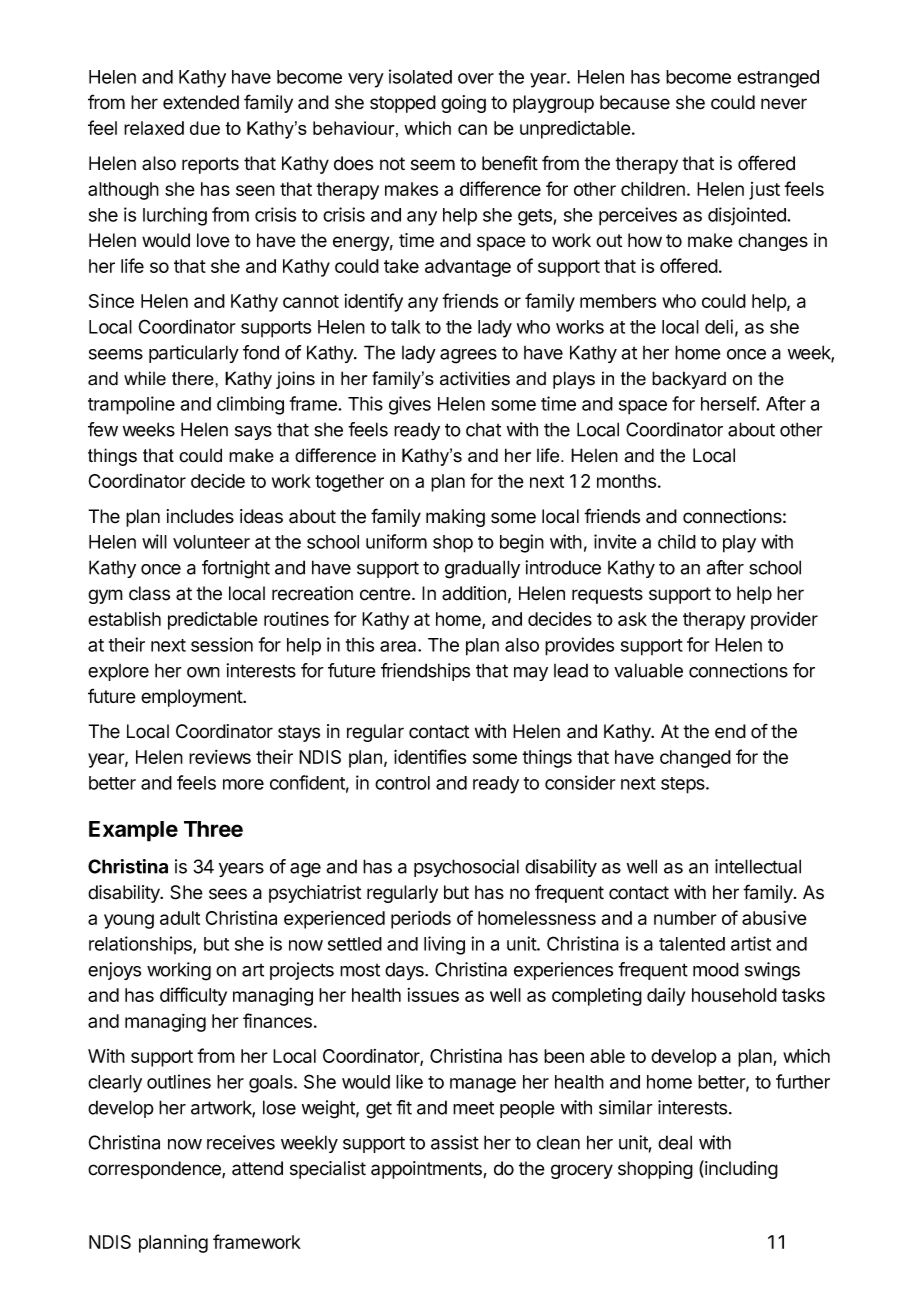 The image size is (924, 1308). What do you see at coordinates (784, 104) in the screenshot?
I see `never` at bounding box center [784, 104].
